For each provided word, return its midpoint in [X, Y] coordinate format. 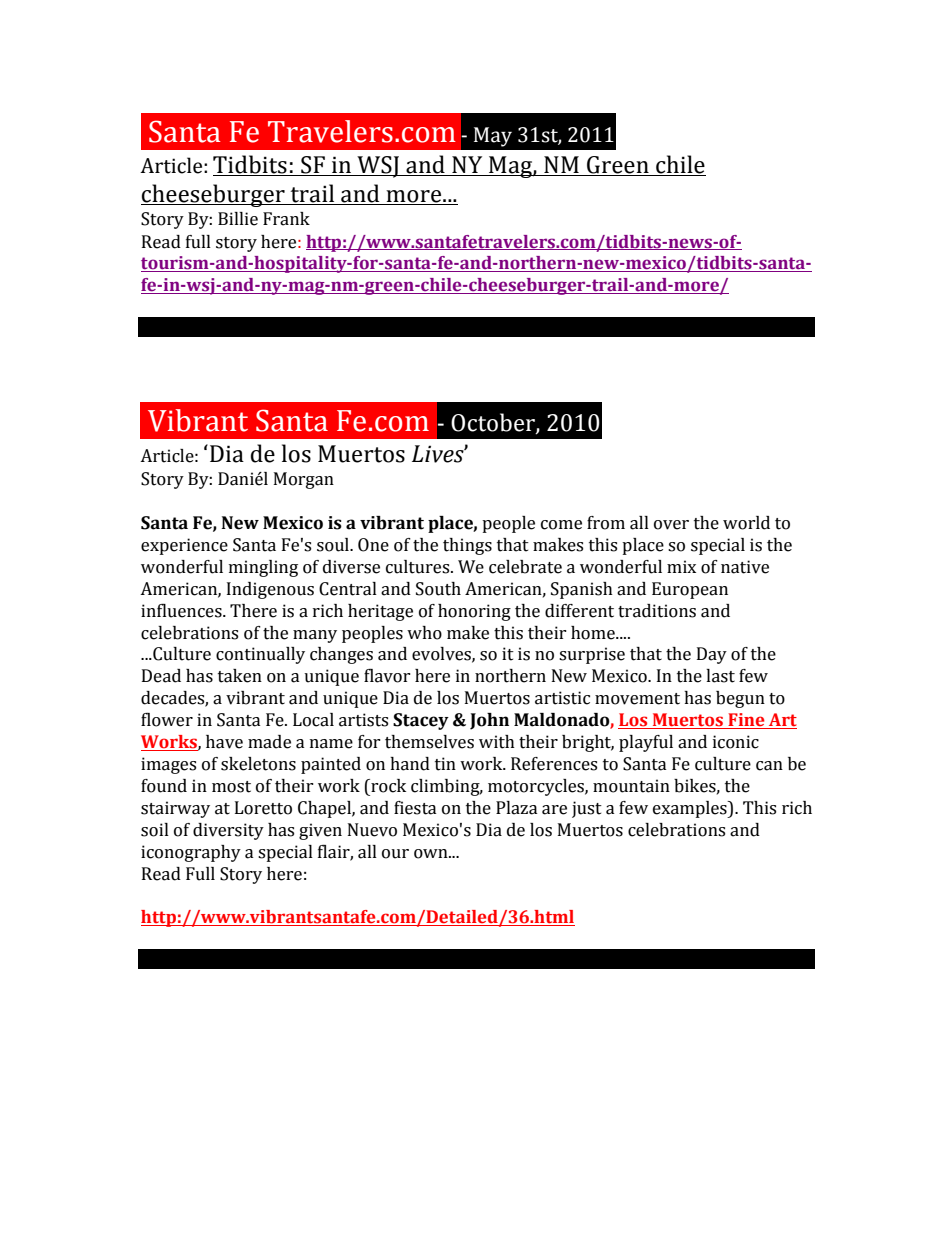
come [561, 525]
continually [260, 655]
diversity [228, 831]
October [494, 423]
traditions [657, 611]
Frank [286, 219]
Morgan [304, 480]
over [671, 525]
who [424, 633]
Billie [238, 219]
